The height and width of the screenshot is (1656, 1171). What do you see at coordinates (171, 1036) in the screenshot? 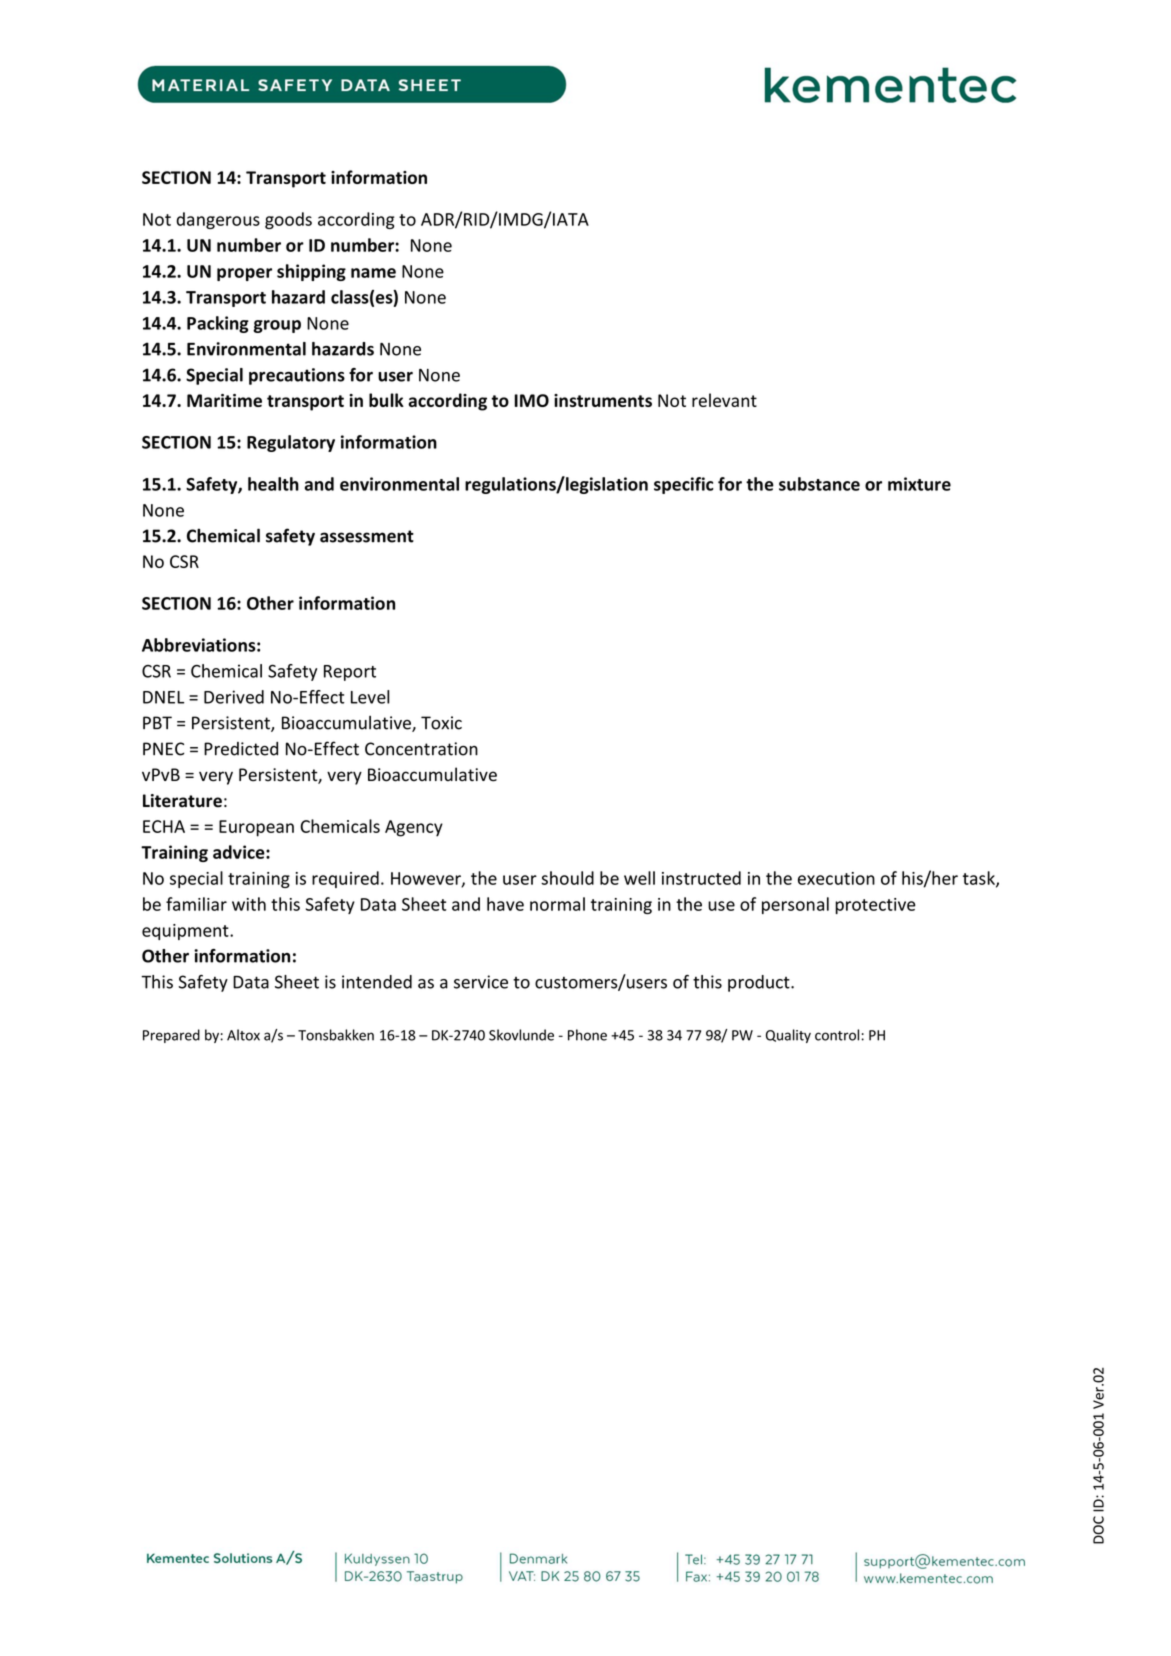
I see `Prepared` at bounding box center [171, 1036].
